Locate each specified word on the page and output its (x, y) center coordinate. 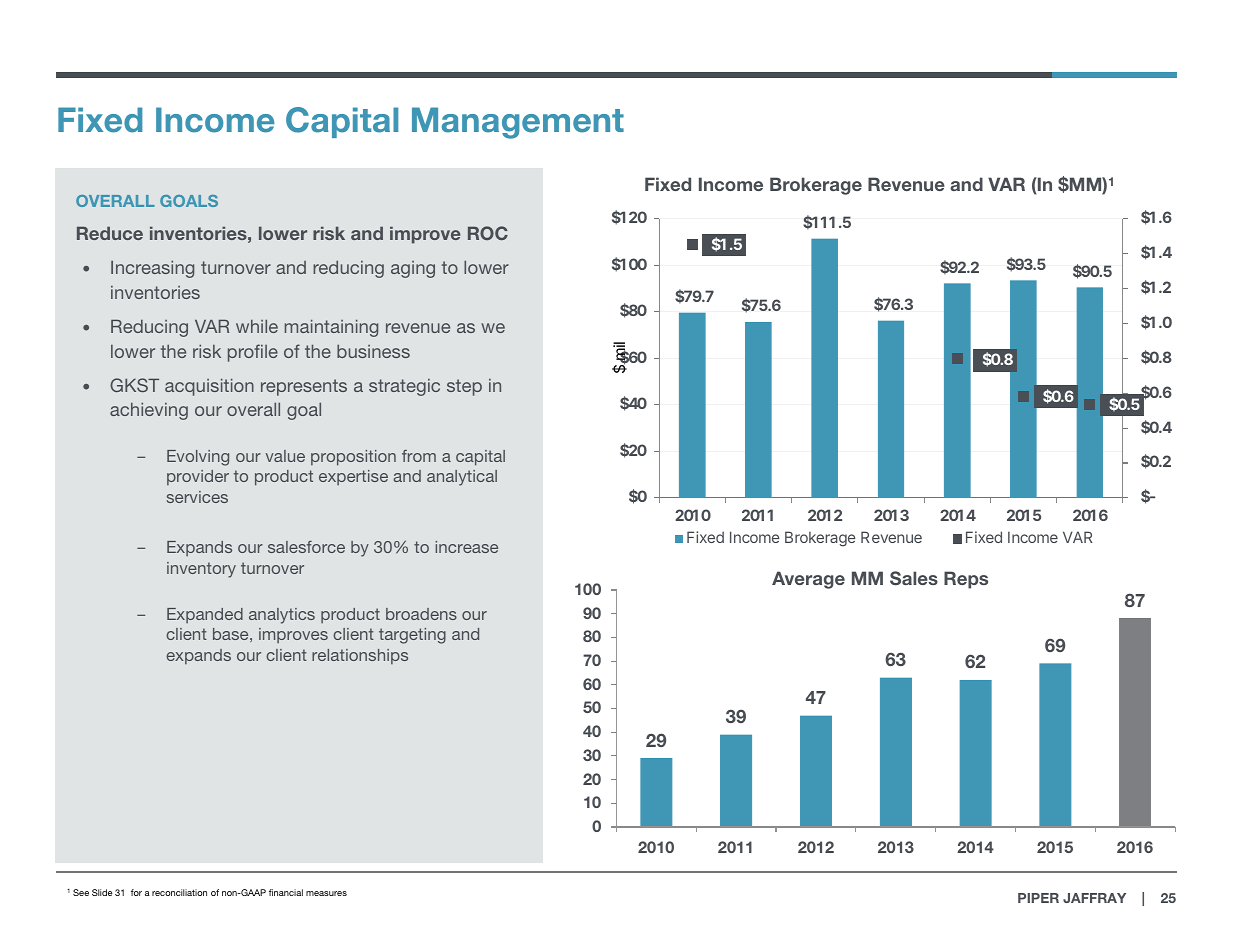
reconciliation (179, 892)
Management (518, 123)
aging (413, 269)
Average (808, 580)
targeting (412, 636)
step (464, 387)
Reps (966, 580)
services (197, 497)
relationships (360, 656)
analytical (462, 478)
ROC (488, 233)
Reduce (110, 233)
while (257, 326)
